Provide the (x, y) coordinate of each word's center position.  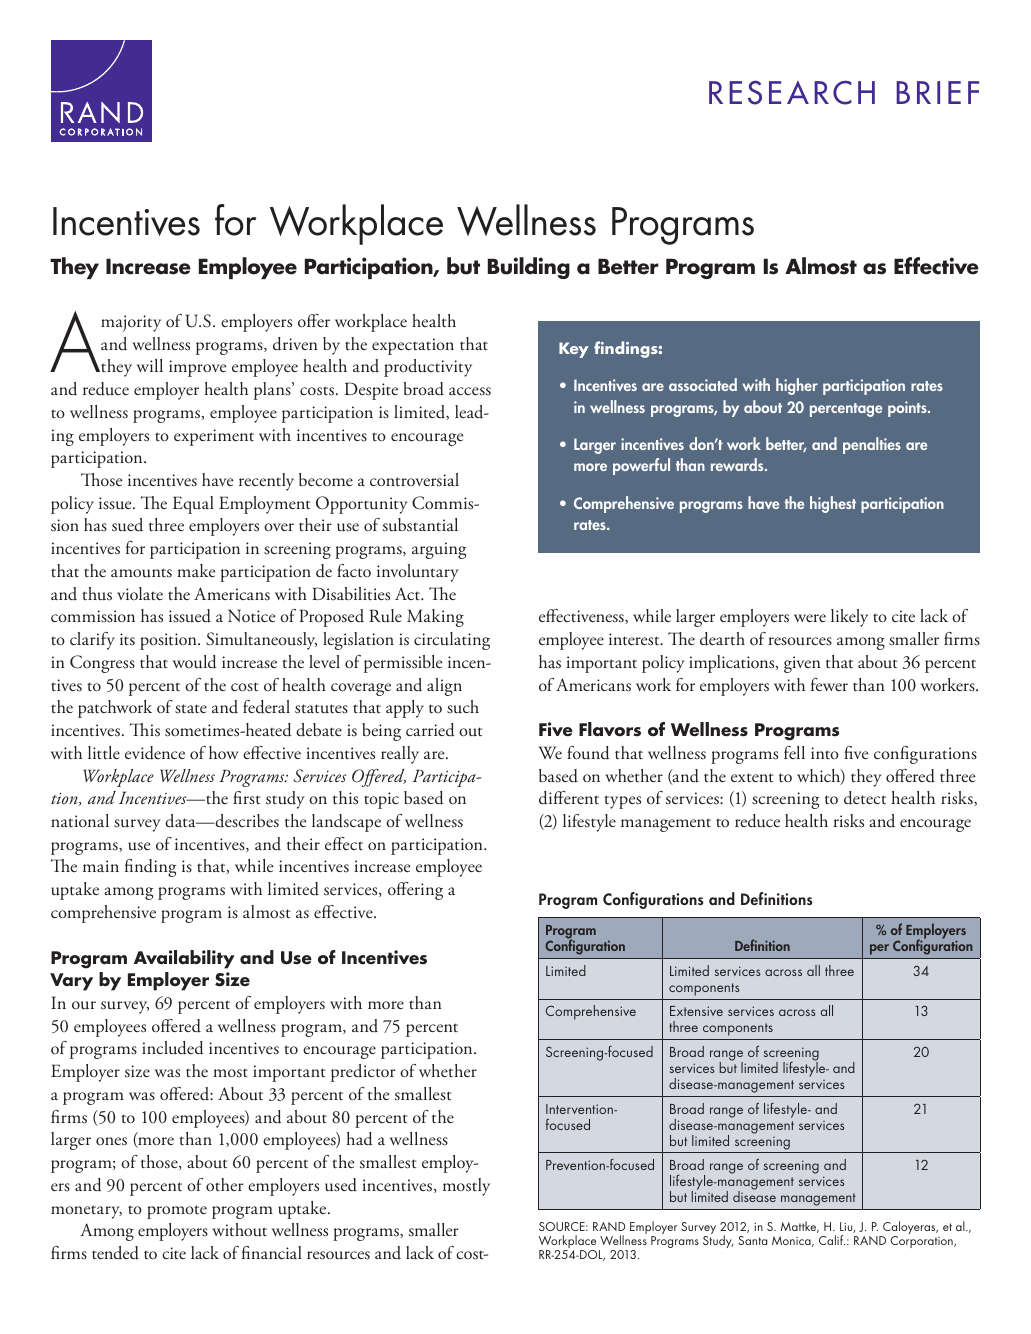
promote (177, 1212)
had (359, 1139)
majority (131, 323)
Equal (193, 505)
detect (865, 798)
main (101, 866)
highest (833, 504)
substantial (420, 525)
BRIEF (937, 92)
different (569, 798)
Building (529, 268)
